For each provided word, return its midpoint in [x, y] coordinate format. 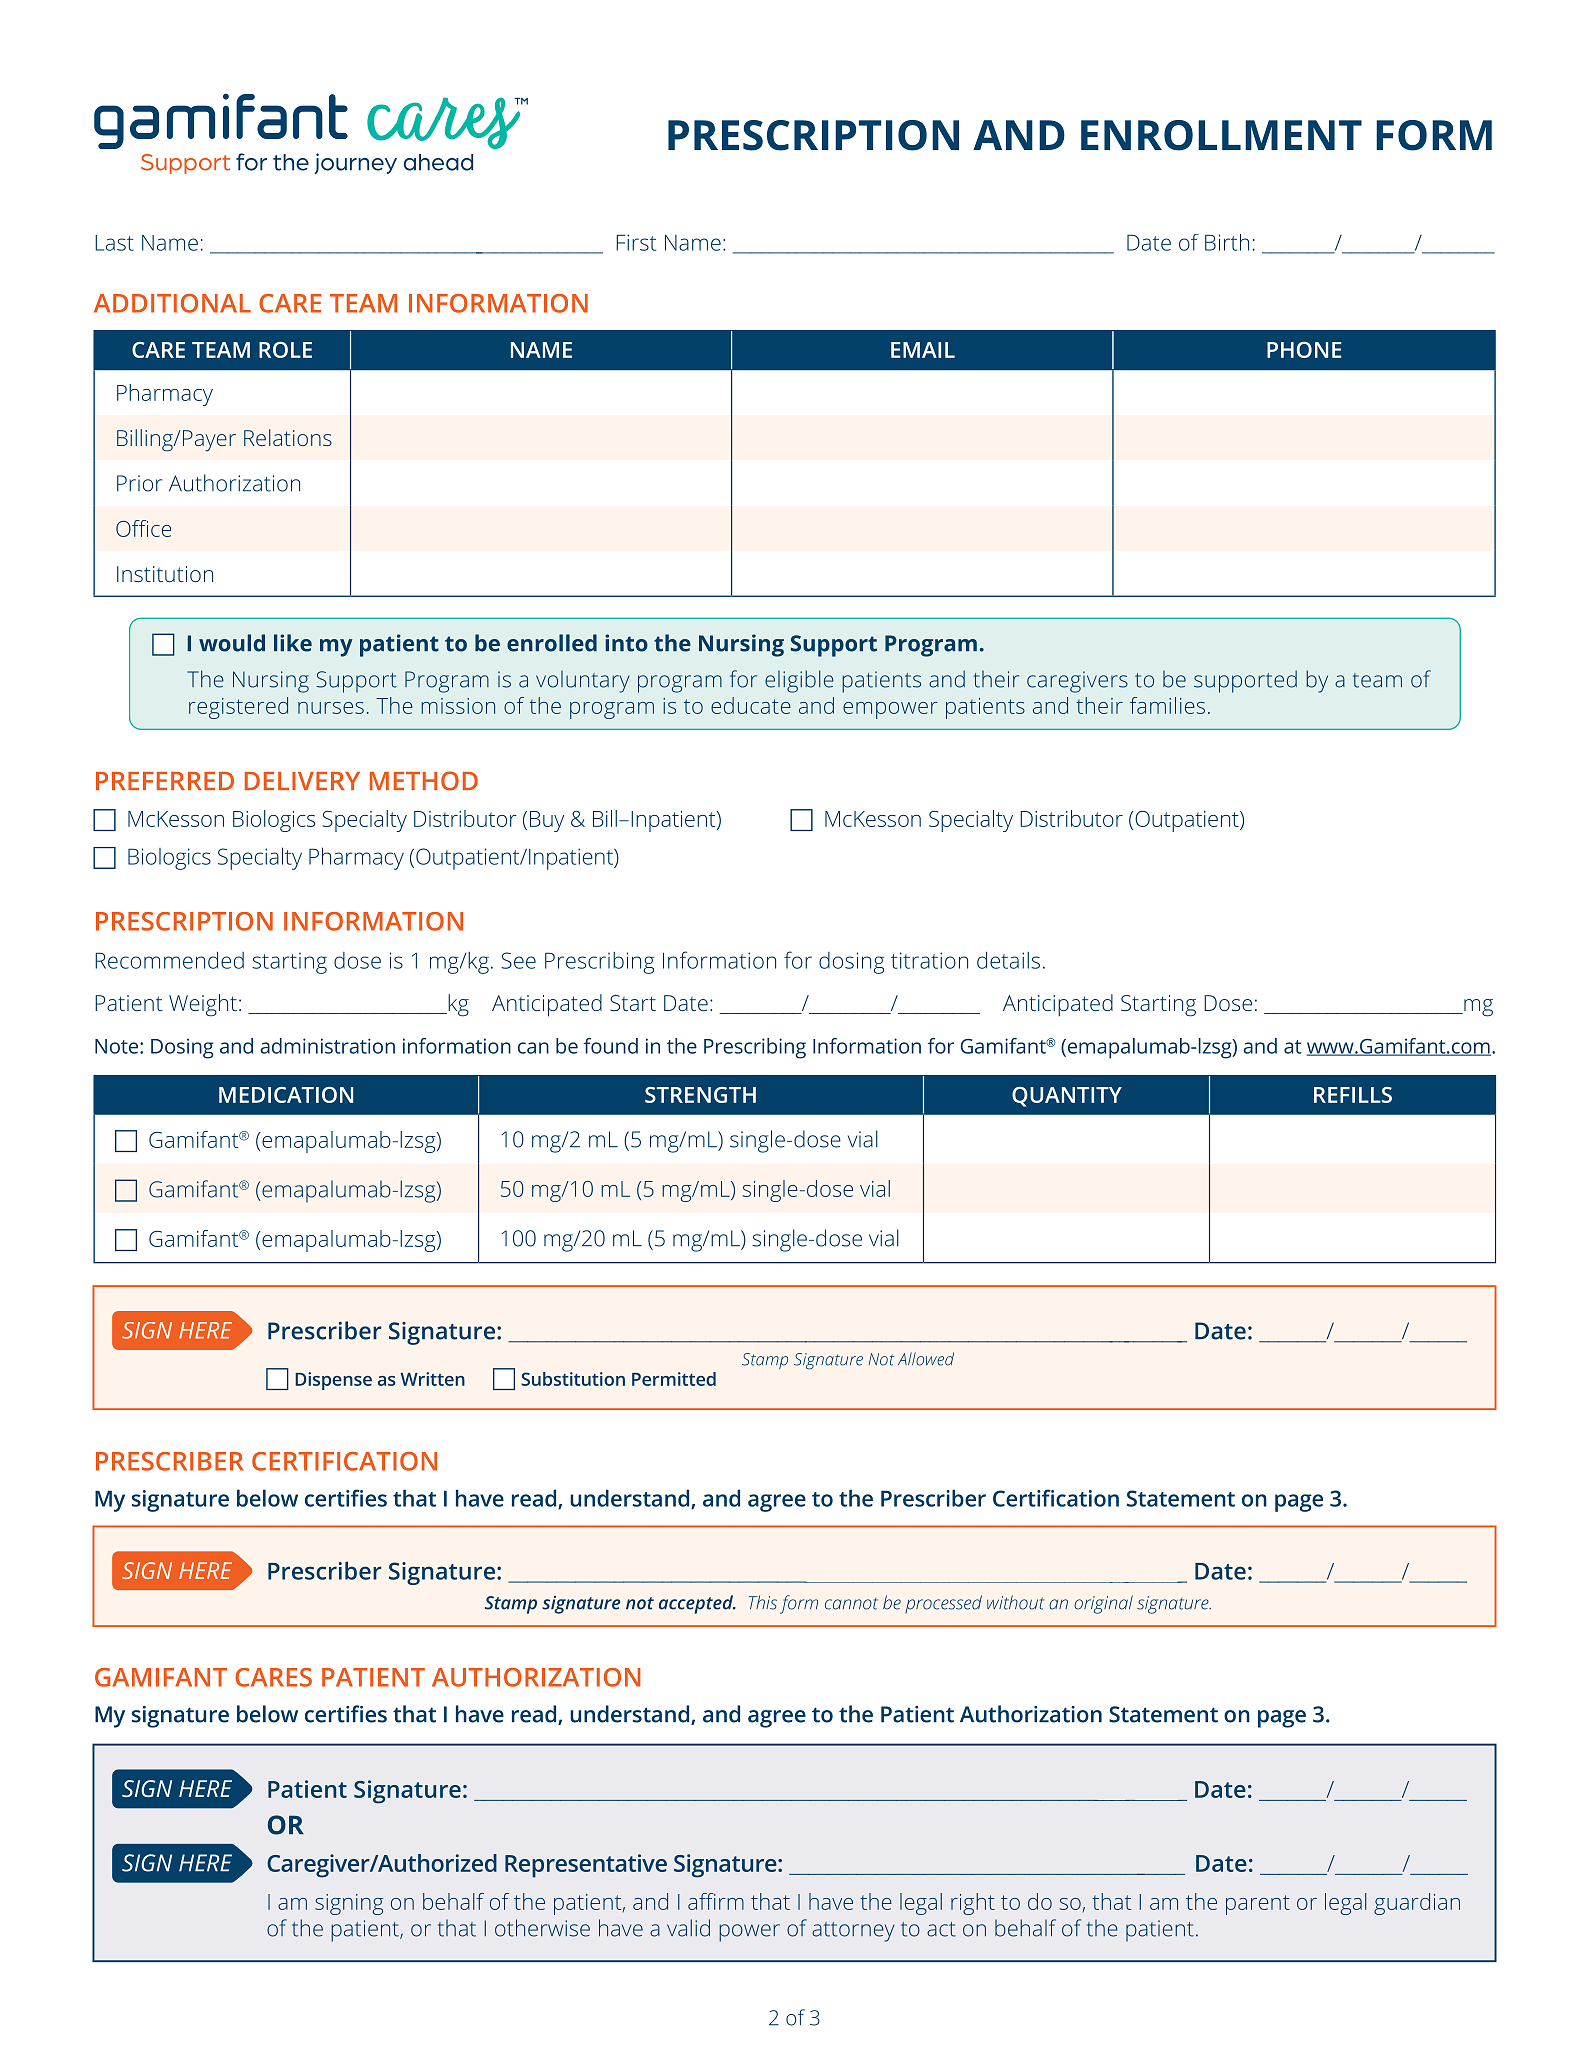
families [1167, 705]
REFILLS [1353, 1095]
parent [1258, 1905]
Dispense [333, 1381]
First [636, 242]
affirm [716, 1901]
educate [751, 705]
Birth [1227, 242]
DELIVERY [302, 781]
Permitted [674, 1379]
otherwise [542, 1928]
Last [114, 243]
